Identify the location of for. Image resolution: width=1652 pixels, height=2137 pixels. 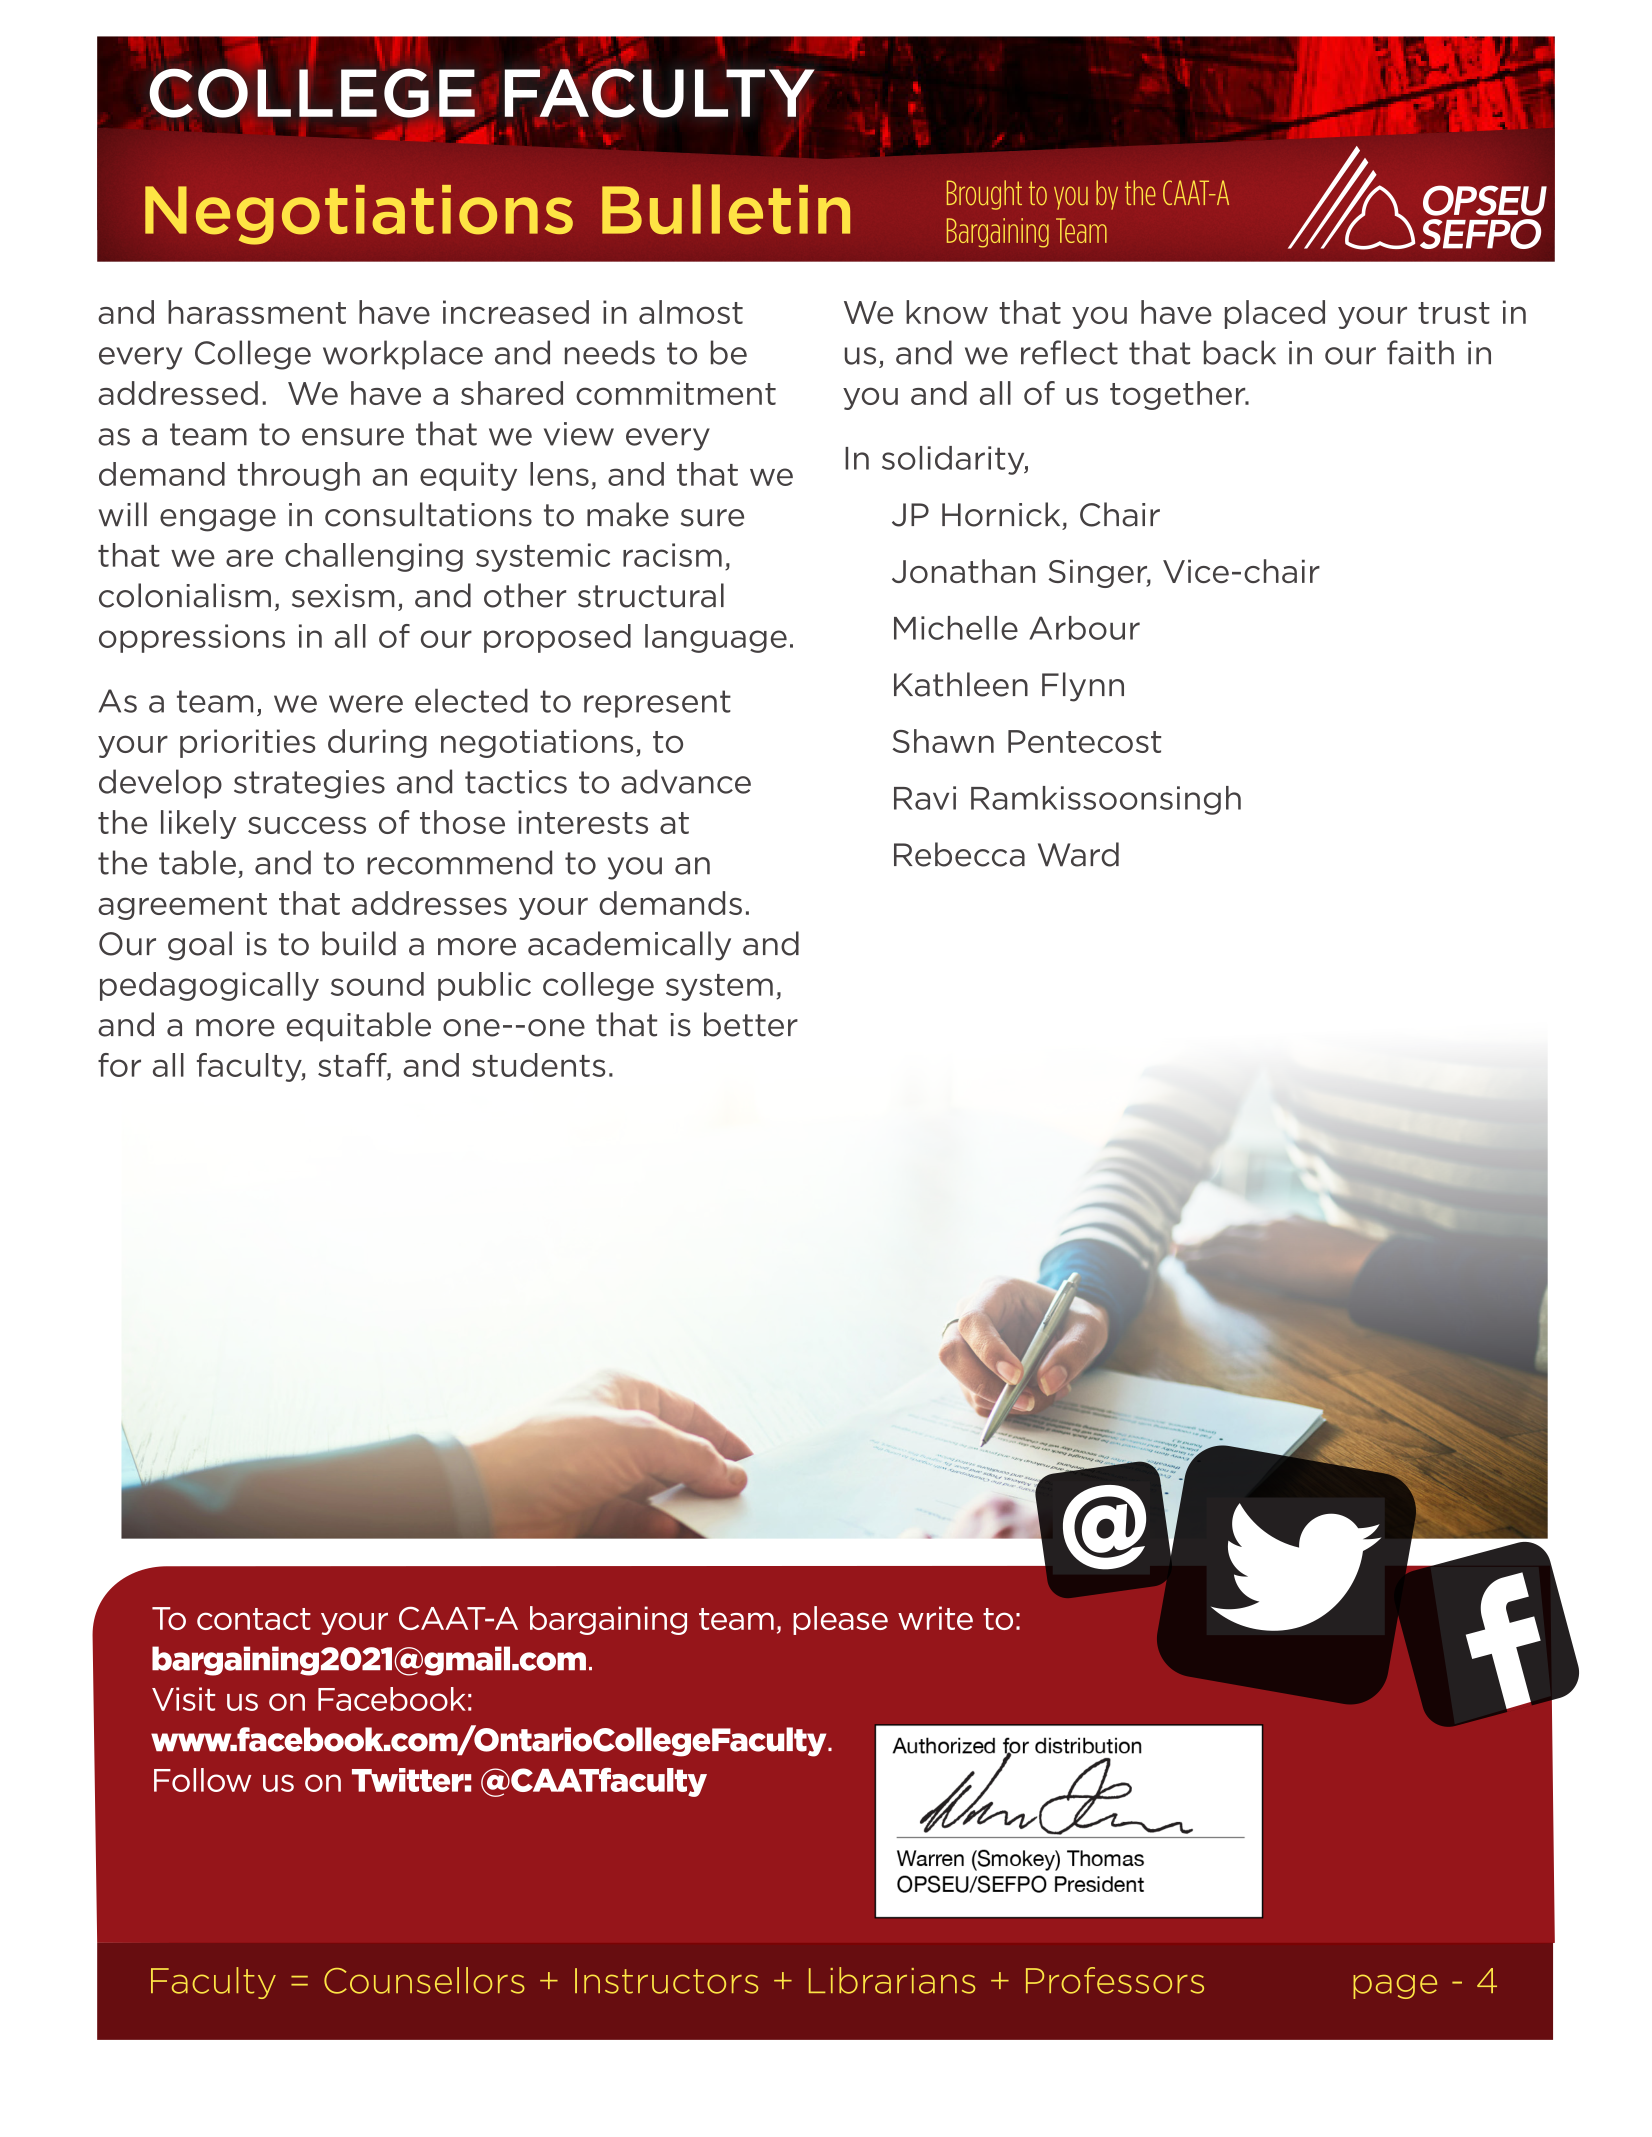
(119, 1065).
